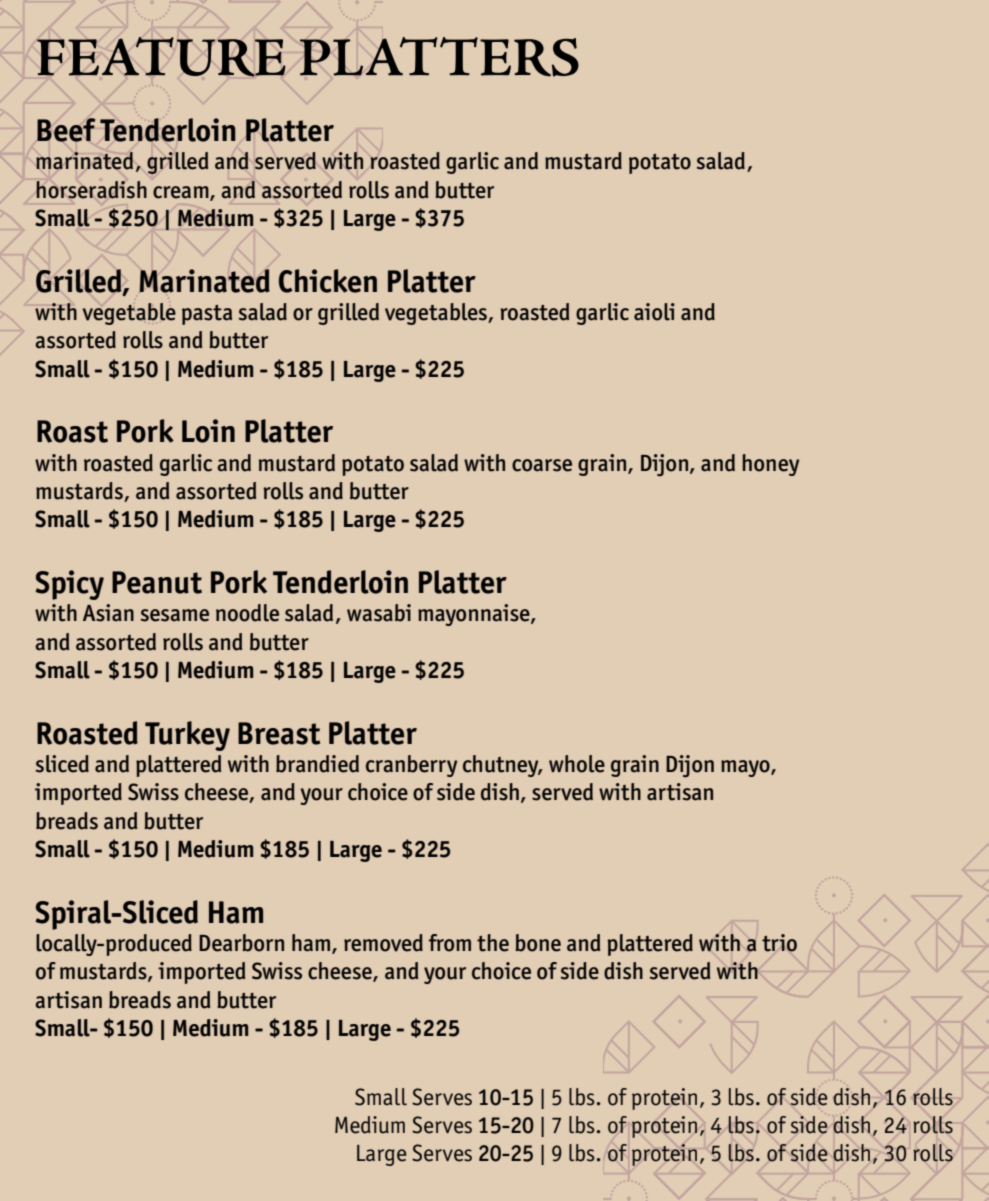  What do you see at coordinates (411, 766) in the screenshot?
I see `cranberry` at bounding box center [411, 766].
